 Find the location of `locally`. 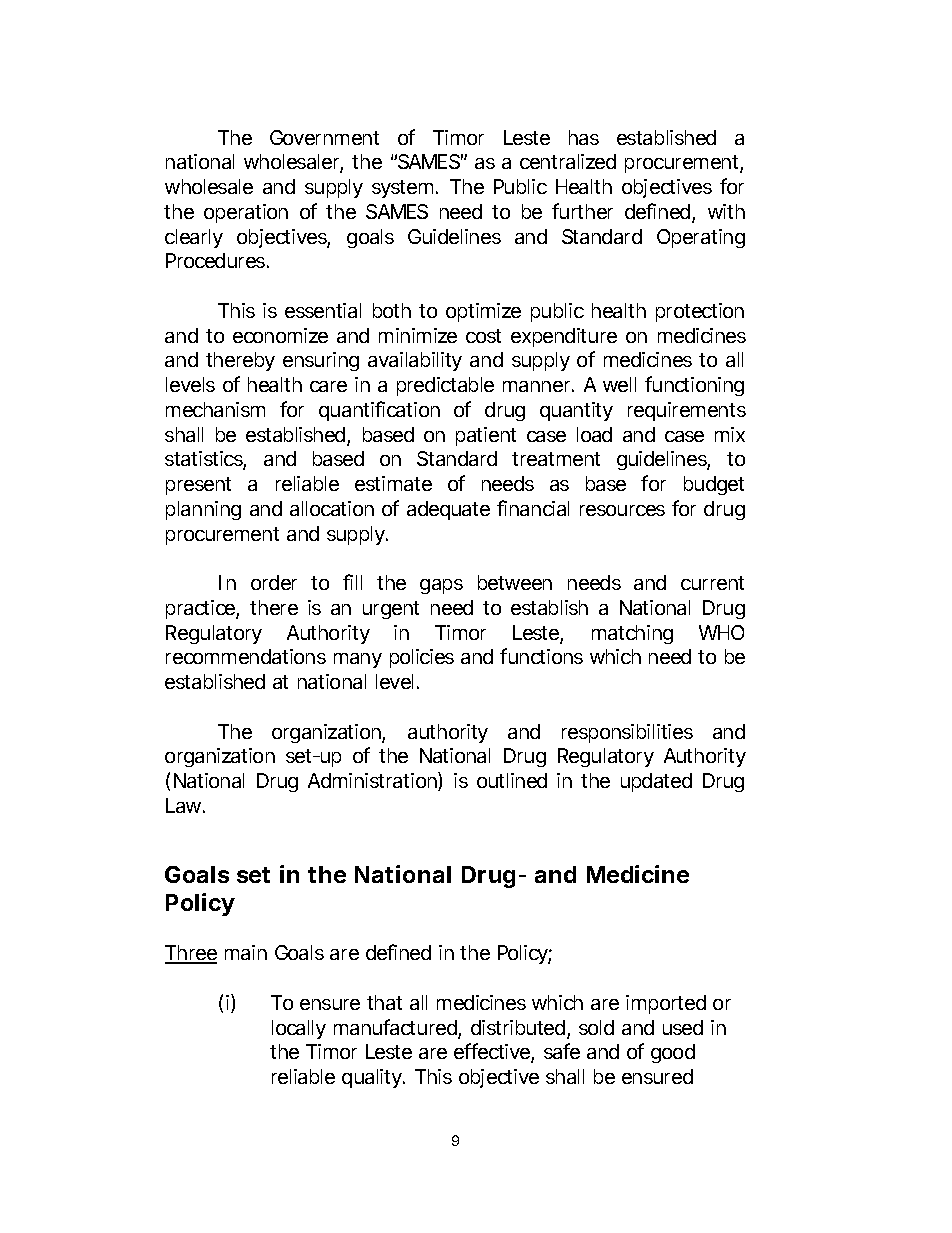

locally is located at coordinates (299, 1029).
